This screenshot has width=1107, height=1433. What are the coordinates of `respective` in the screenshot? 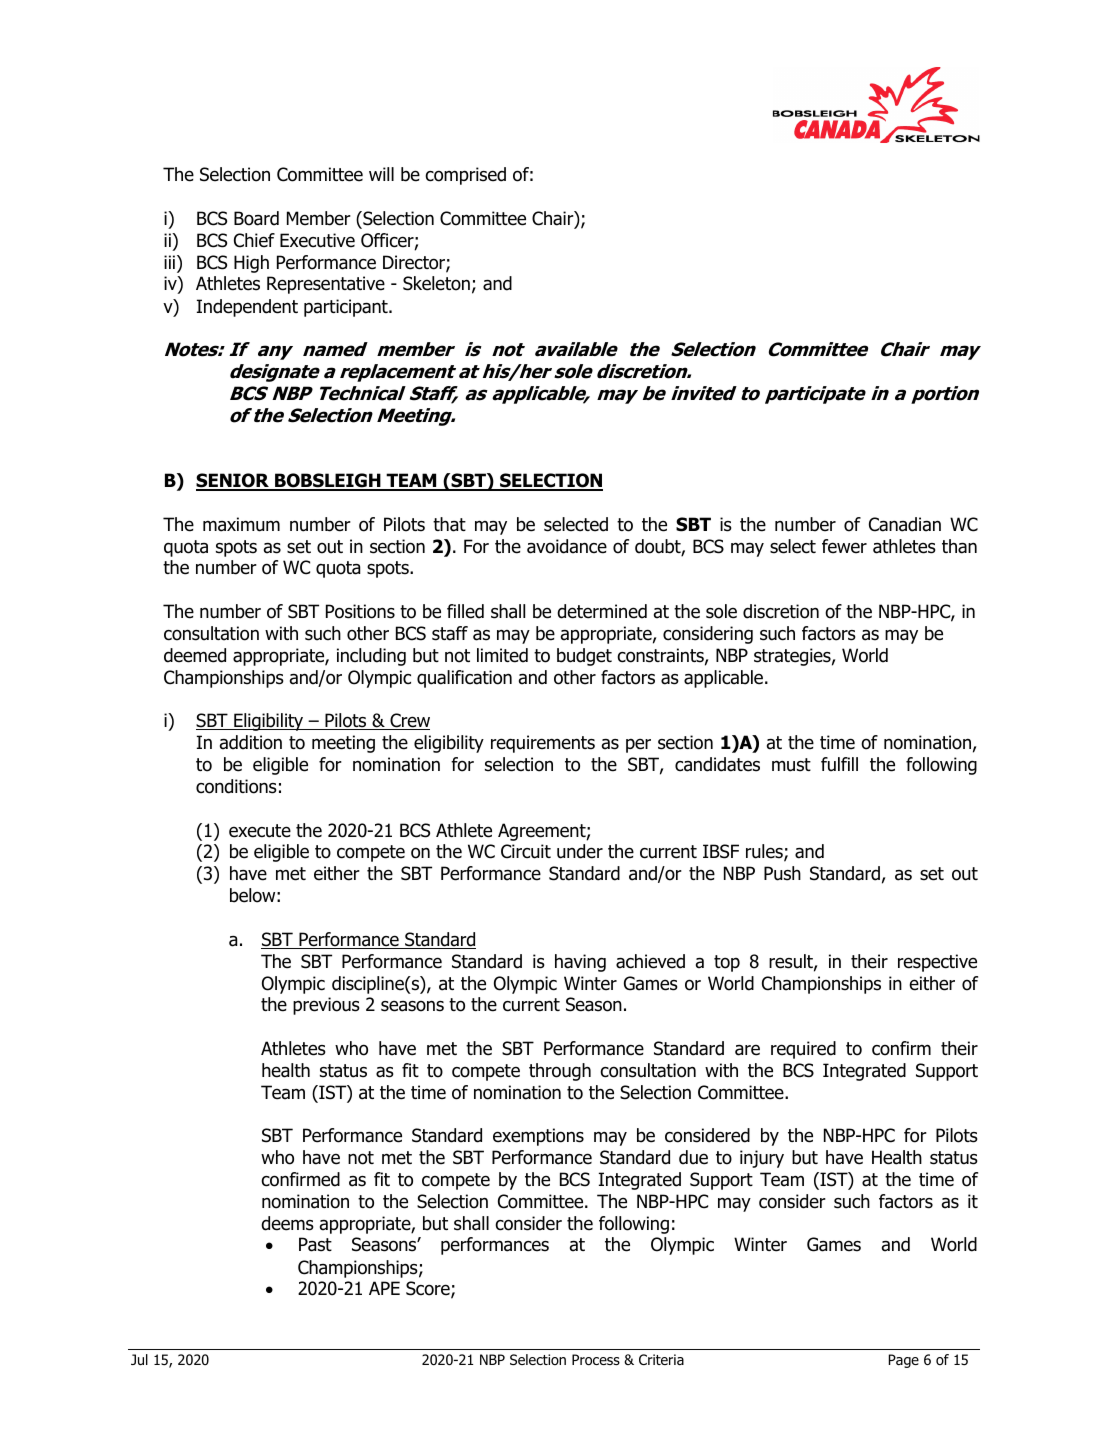 It's located at (937, 963).
